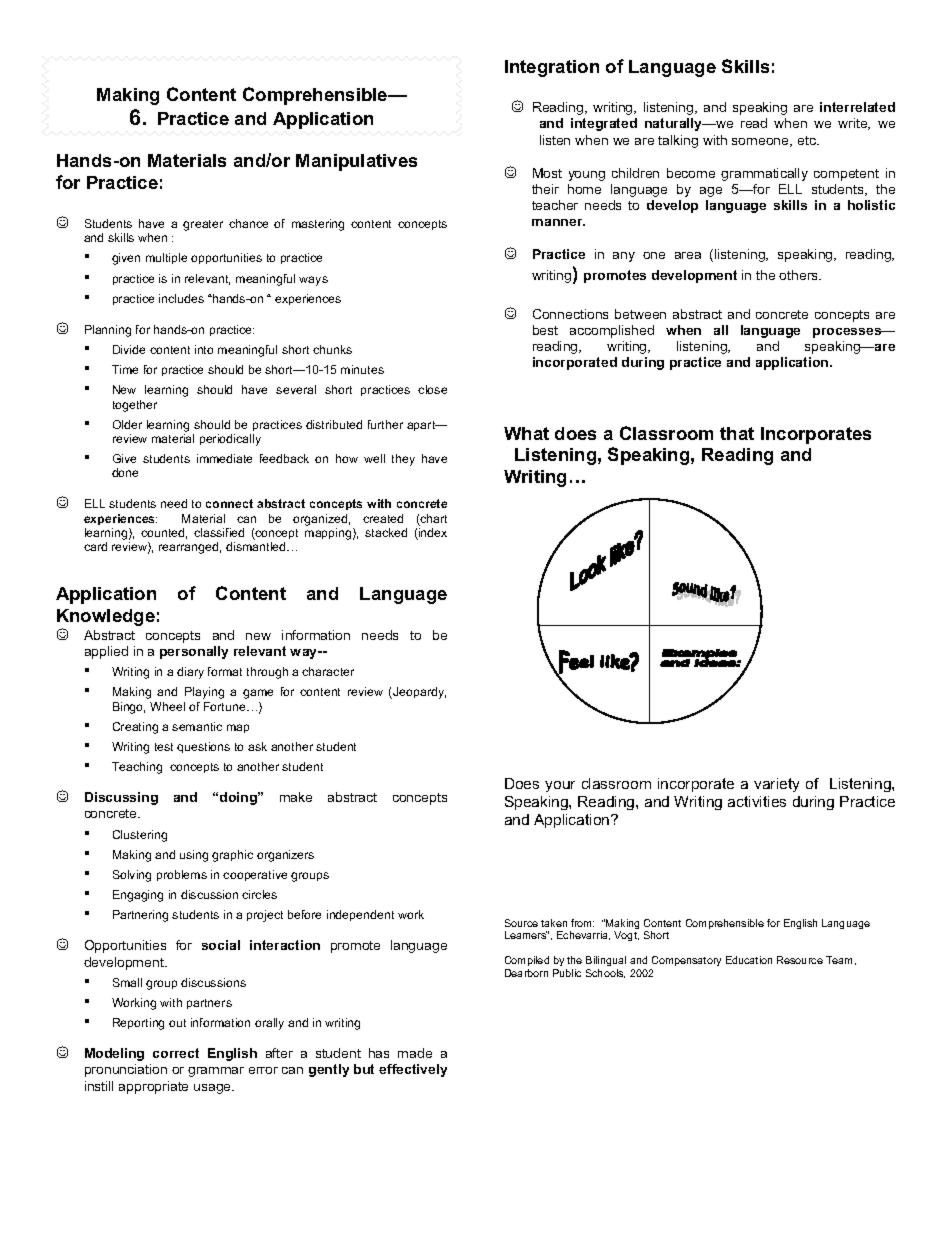 This screenshot has width=952, height=1233. Describe the element at coordinates (552, 68) in the screenshot. I see `Integration` at that location.
